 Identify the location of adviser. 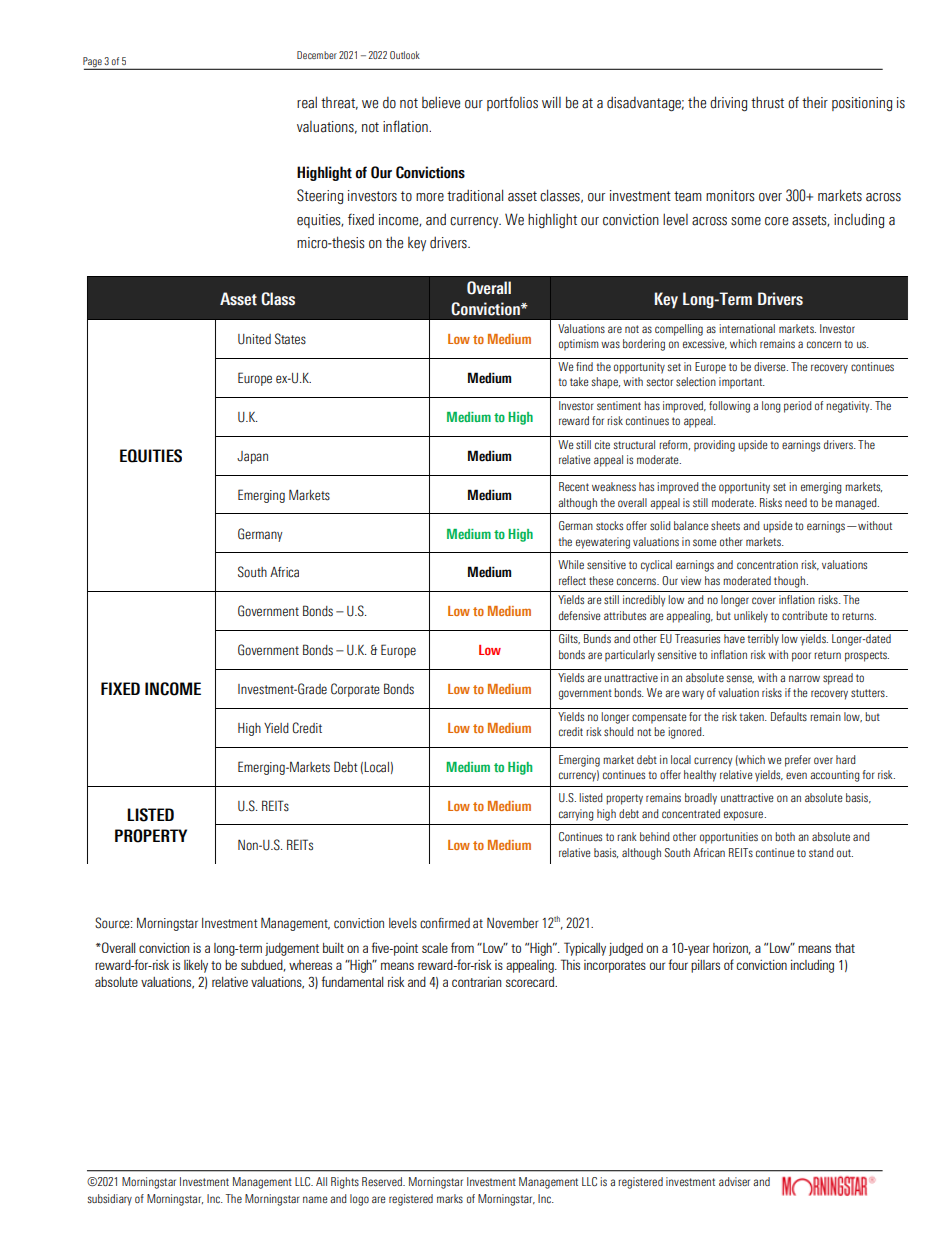
(734, 1181).
